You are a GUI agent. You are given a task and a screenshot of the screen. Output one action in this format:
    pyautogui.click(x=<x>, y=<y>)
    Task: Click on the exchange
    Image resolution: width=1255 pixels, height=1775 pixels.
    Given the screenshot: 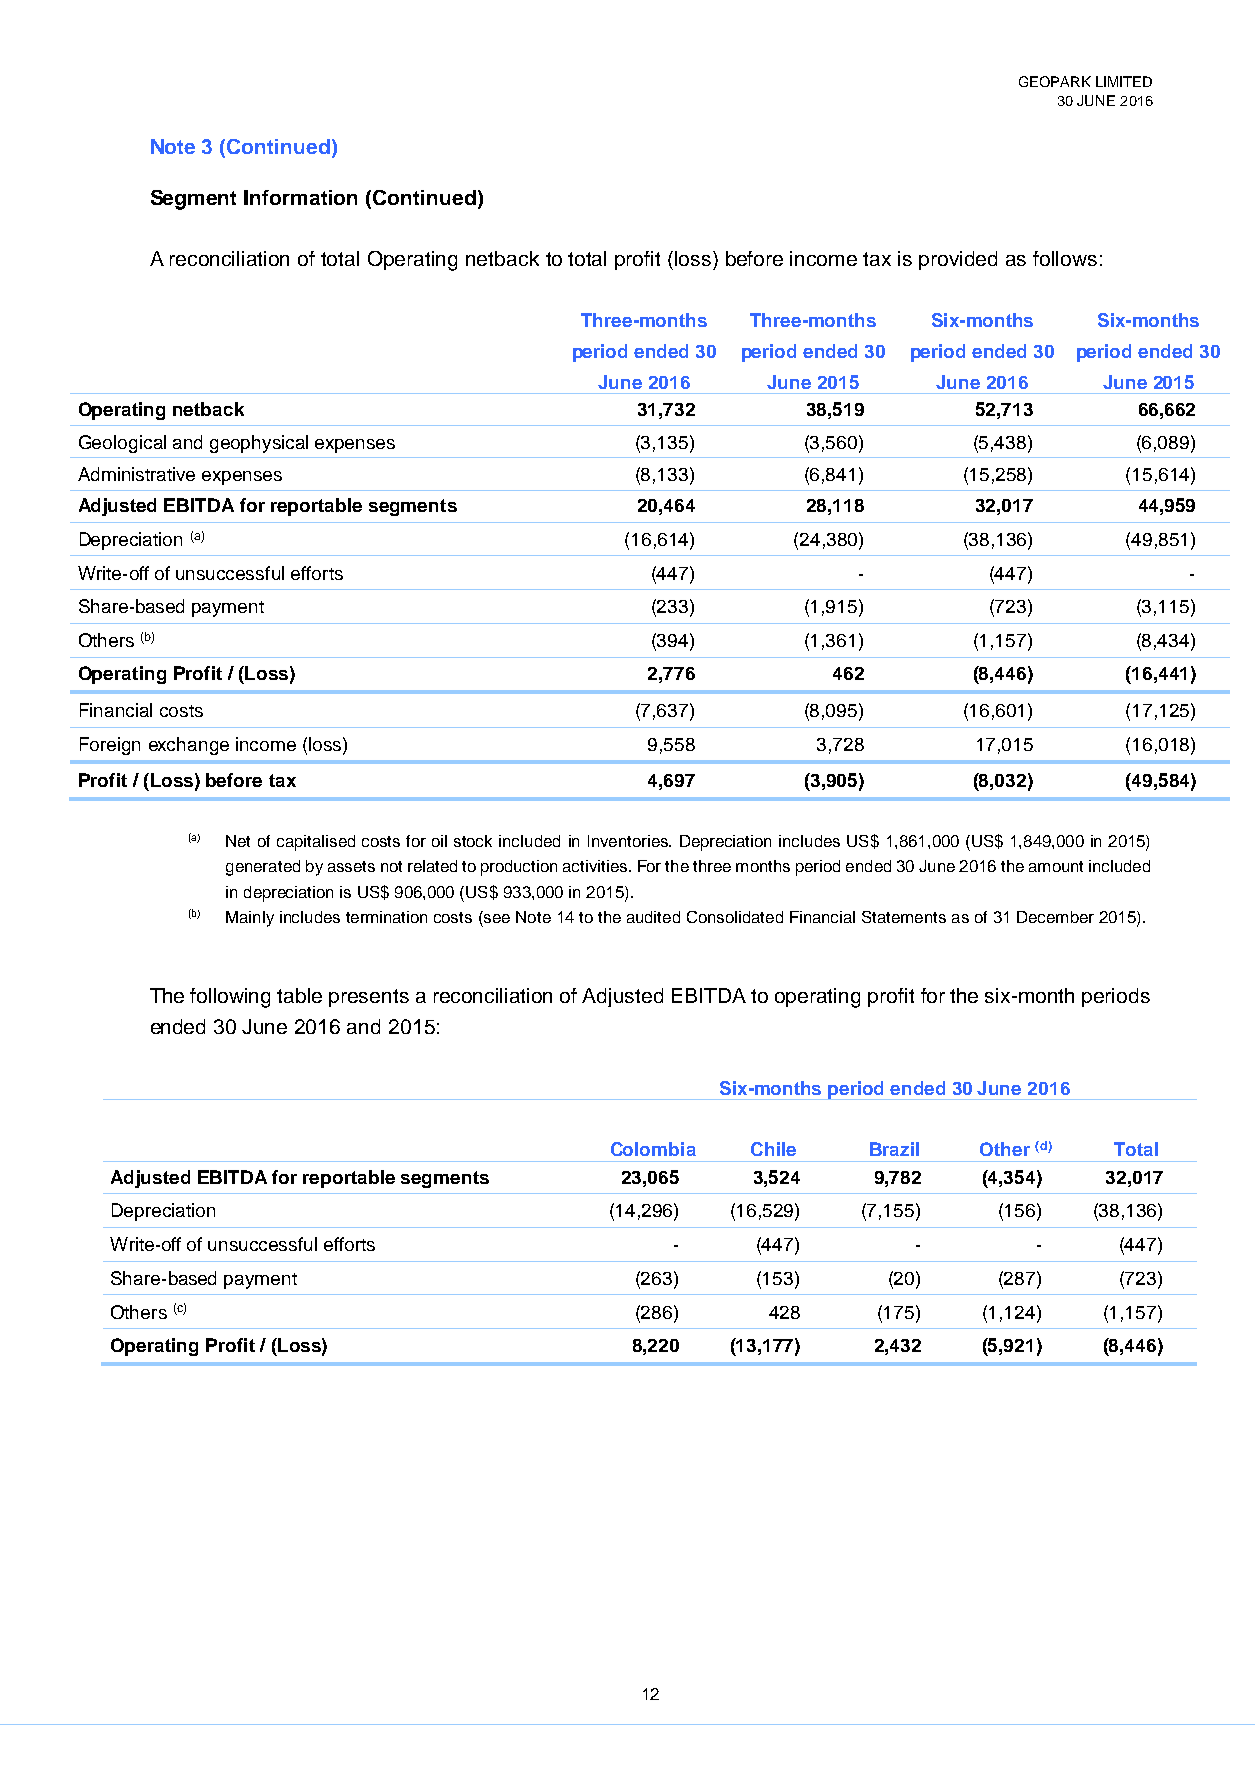 What is the action you would take?
    pyautogui.click(x=189, y=746)
